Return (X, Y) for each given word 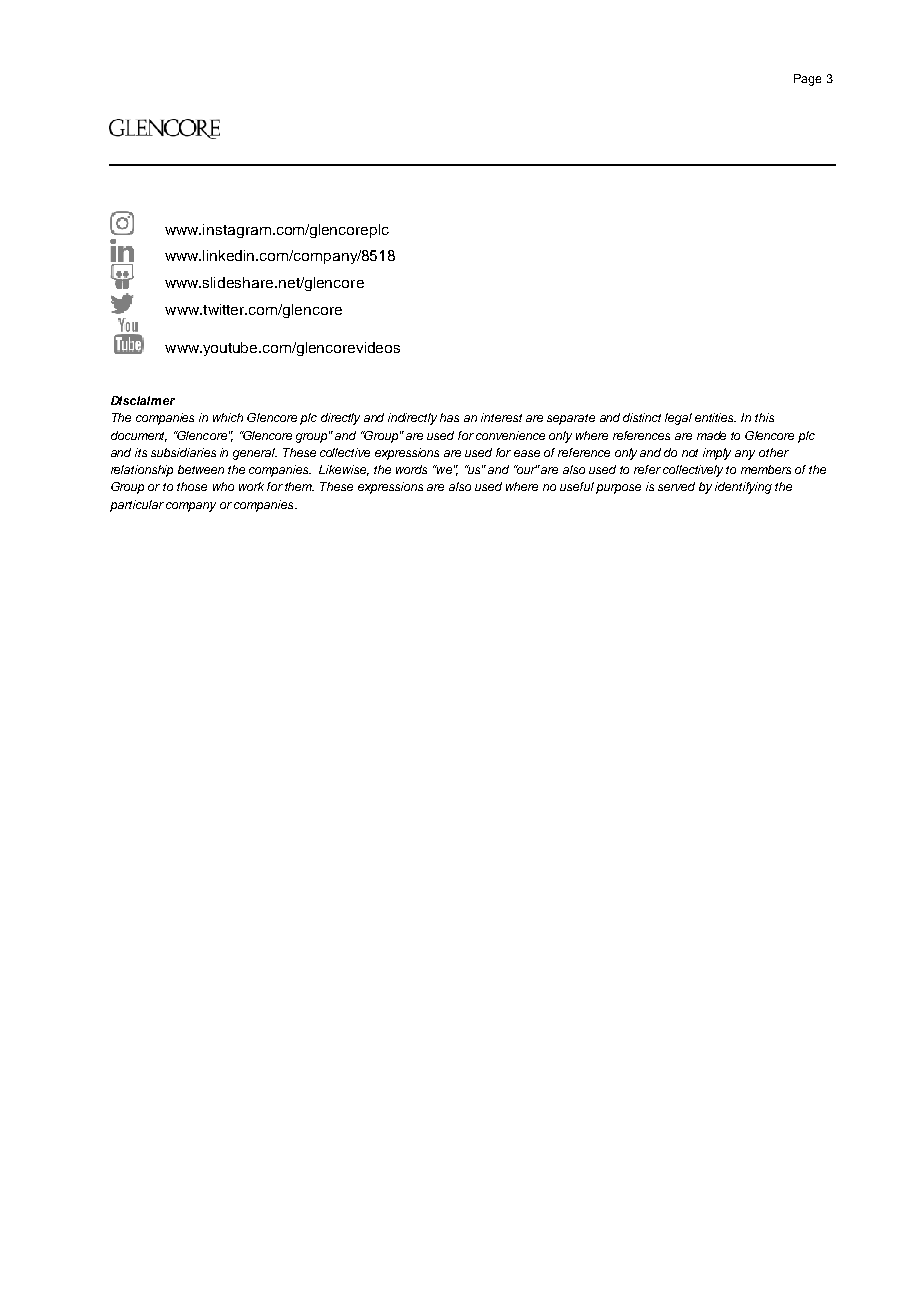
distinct (642, 417)
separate (571, 419)
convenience (510, 435)
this (764, 417)
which (228, 417)
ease (527, 453)
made (711, 435)
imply (717, 454)
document (139, 436)
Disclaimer (143, 400)
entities (715, 417)
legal (678, 419)
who (223, 486)
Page (807, 80)
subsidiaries (183, 452)
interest (501, 417)
